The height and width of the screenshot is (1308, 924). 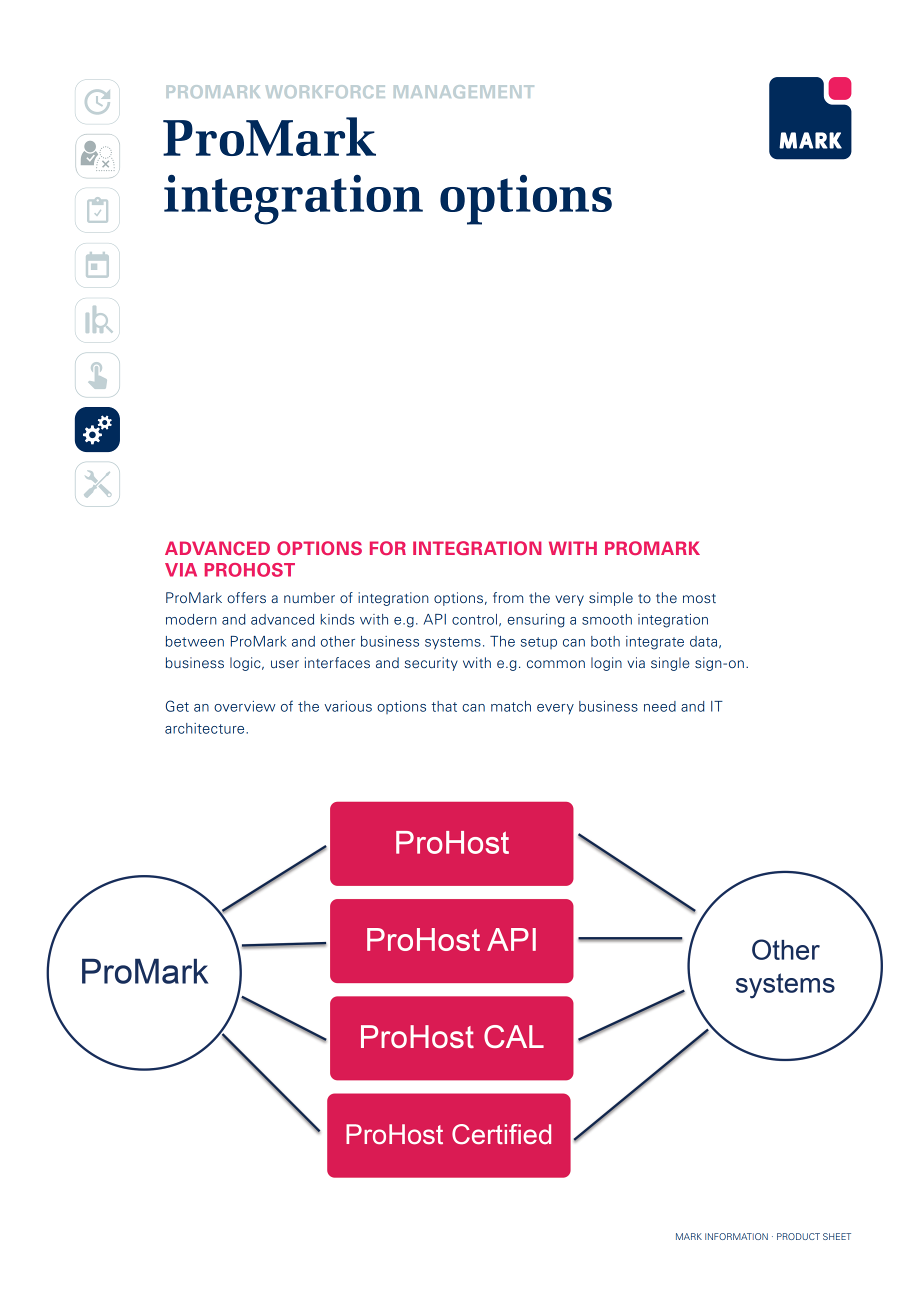 I want to click on INFORMATION, so click(x=736, y=1236).
